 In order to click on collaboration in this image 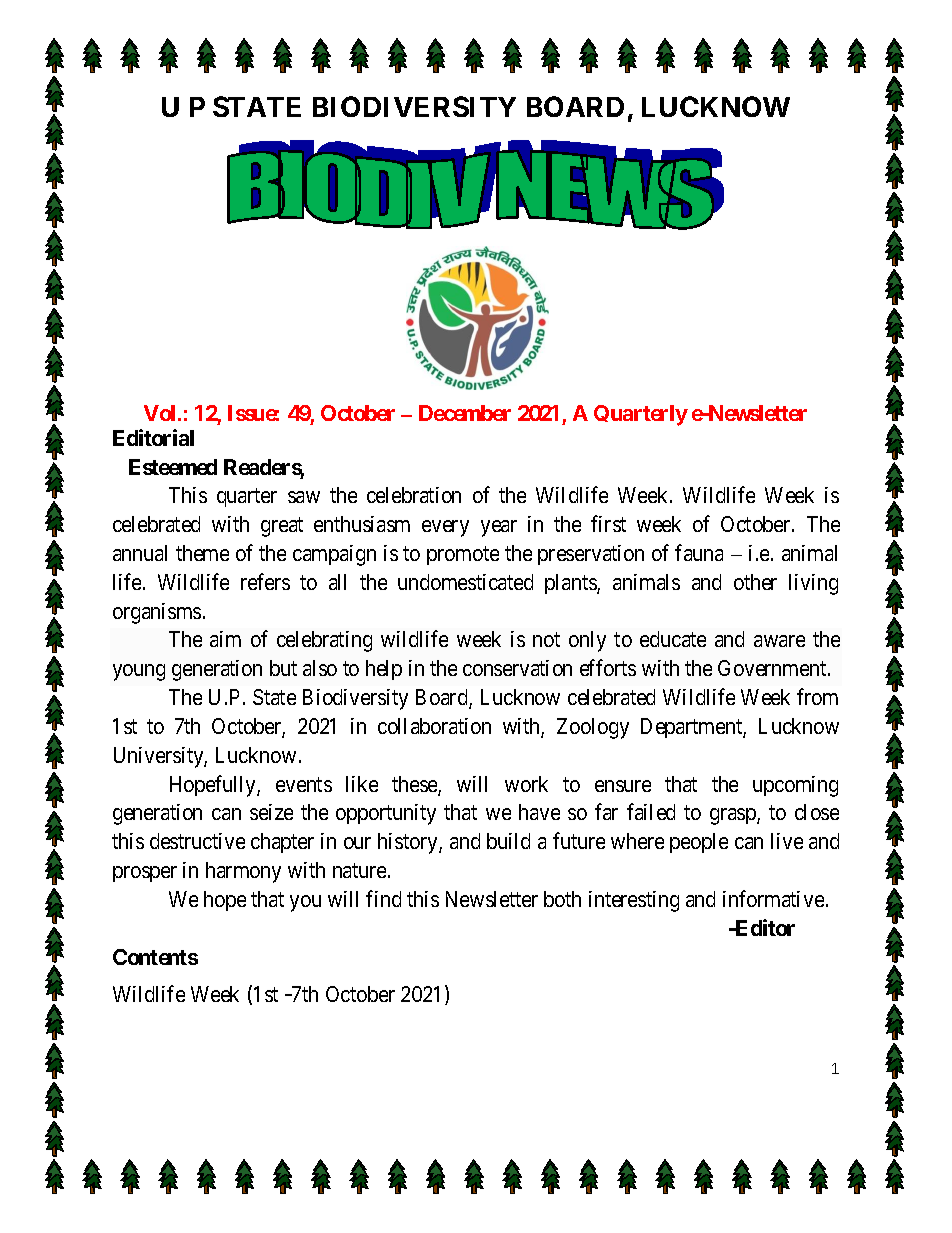, I will do `click(434, 726)`.
